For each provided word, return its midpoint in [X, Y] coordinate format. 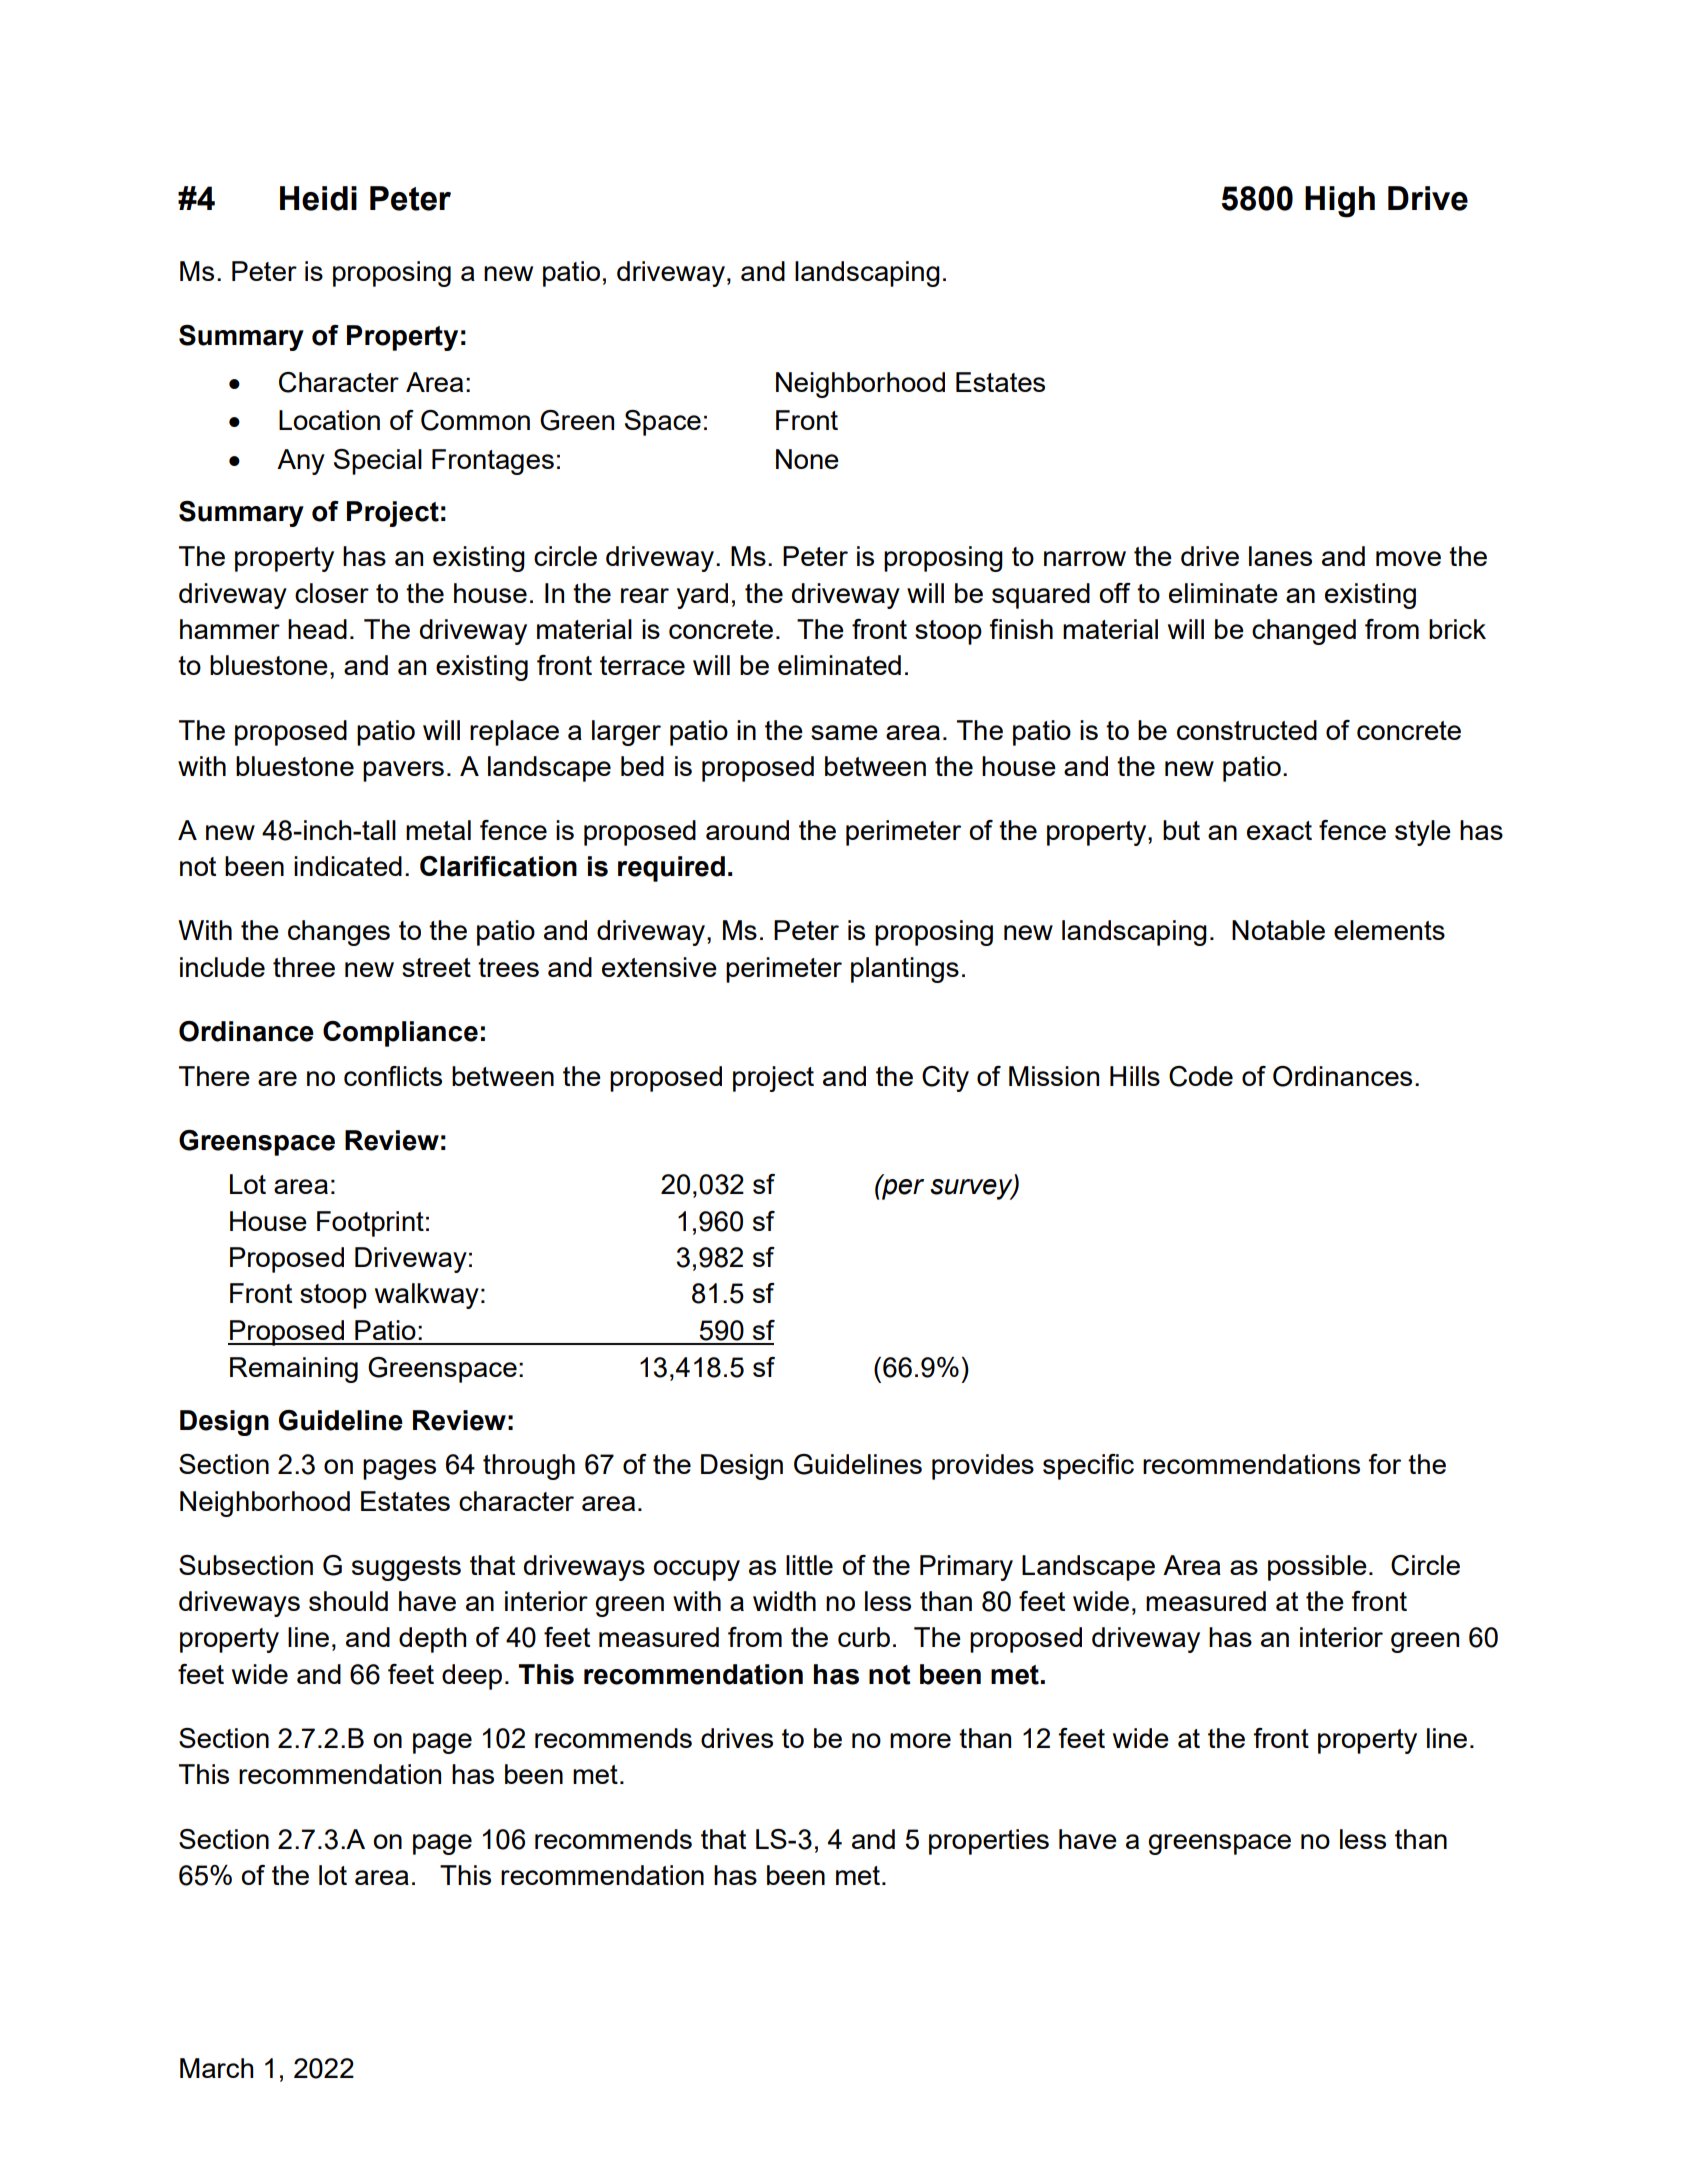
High [1340, 202]
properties [989, 1842]
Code [1201, 1076]
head [317, 629]
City [945, 1079]
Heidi [318, 198]
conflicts [393, 1076]
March [216, 2068]
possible [1317, 1568]
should [348, 1601]
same [844, 732]
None [807, 459]
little [809, 1565]
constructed [1247, 730]
